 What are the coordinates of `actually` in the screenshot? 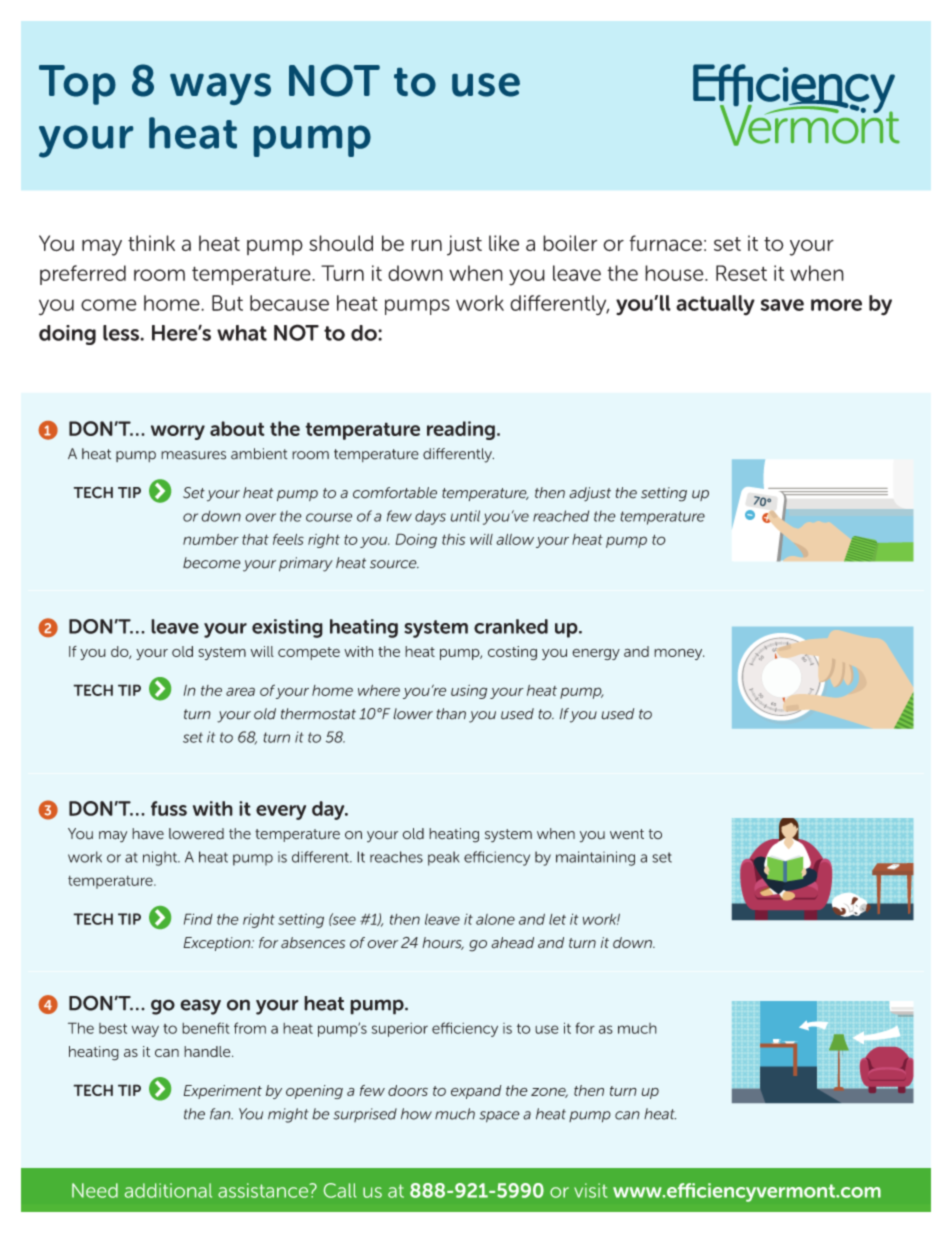 It's located at (715, 305).
